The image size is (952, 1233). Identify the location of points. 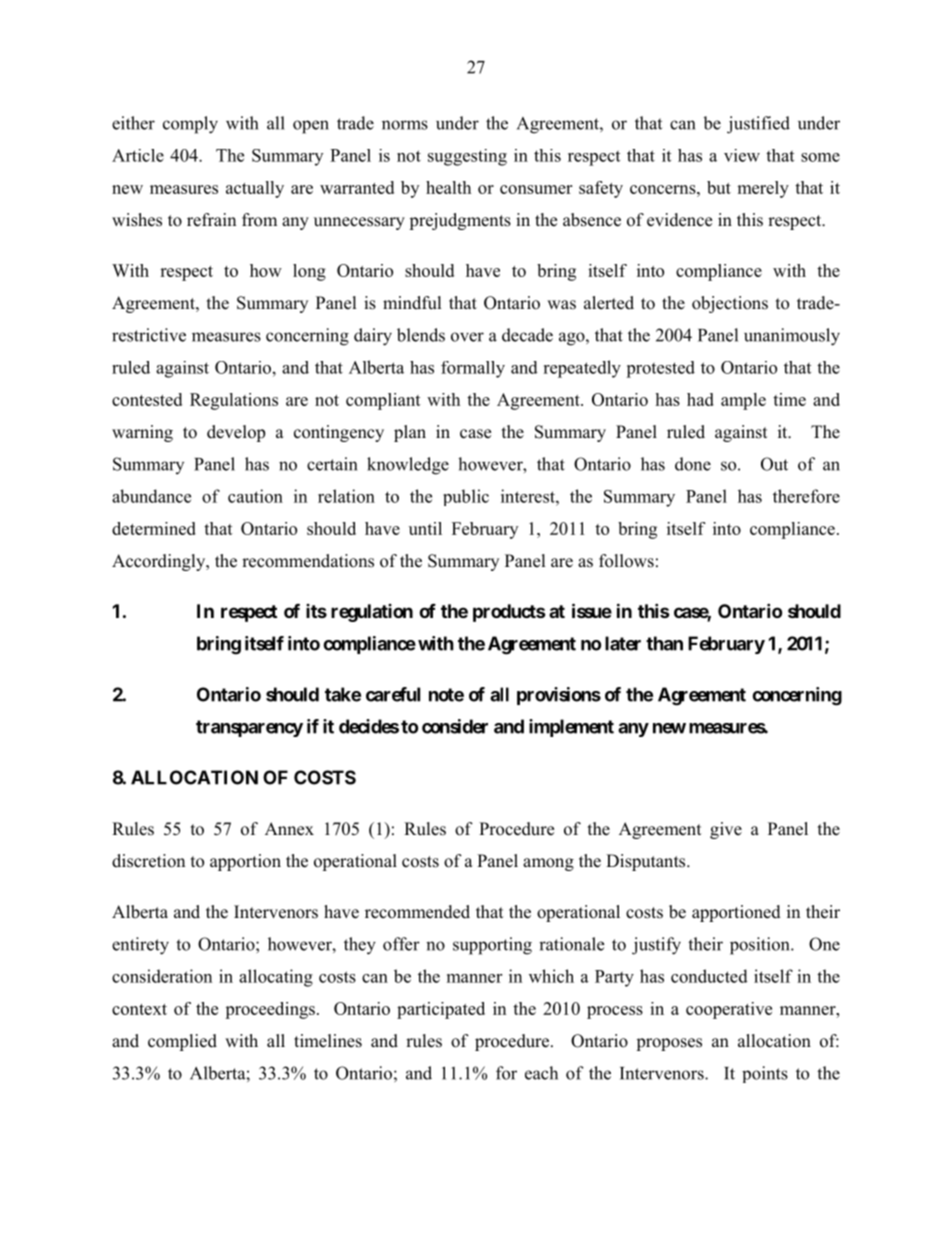
(765, 1074).
